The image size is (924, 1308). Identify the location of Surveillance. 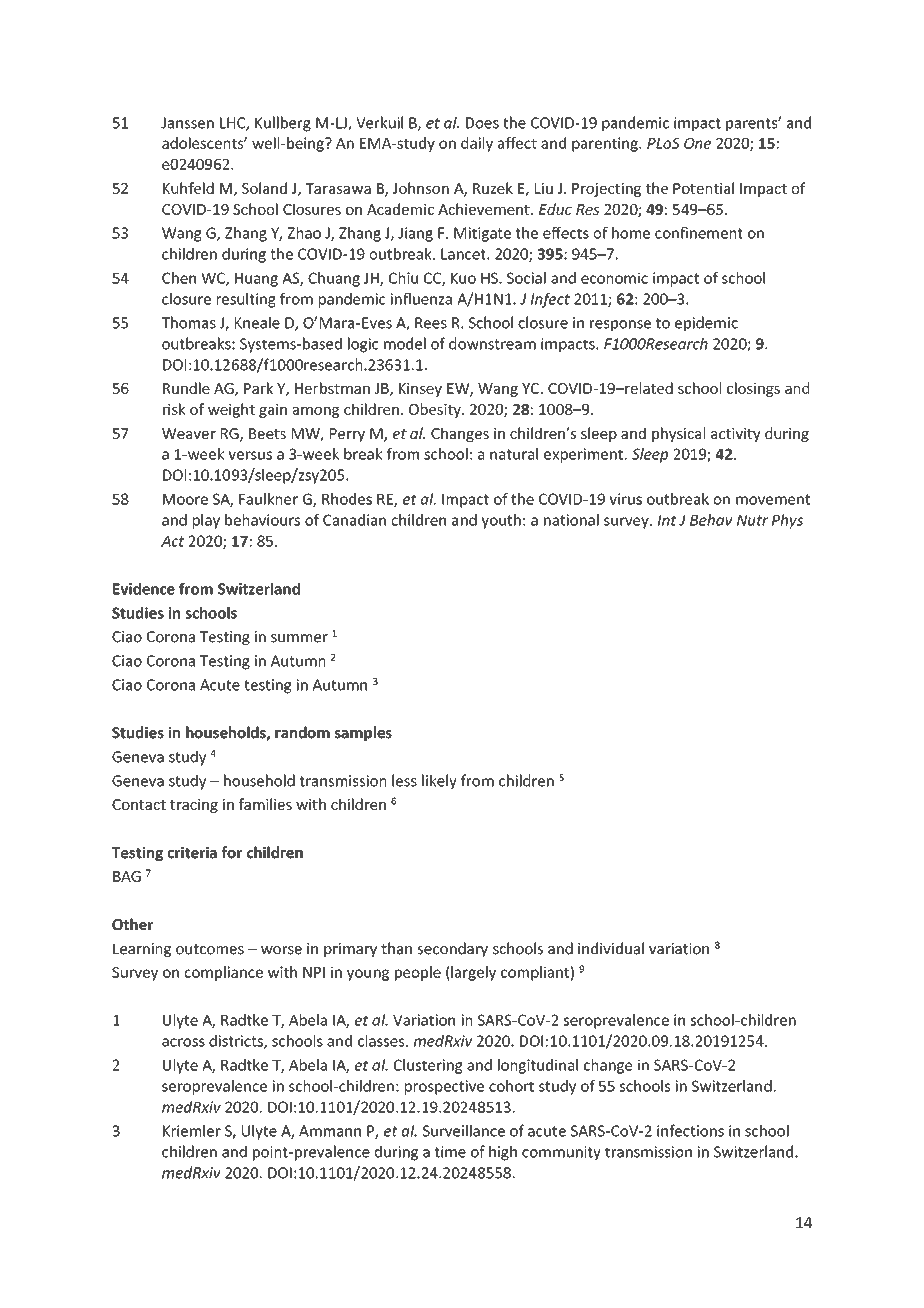
(464, 1130).
